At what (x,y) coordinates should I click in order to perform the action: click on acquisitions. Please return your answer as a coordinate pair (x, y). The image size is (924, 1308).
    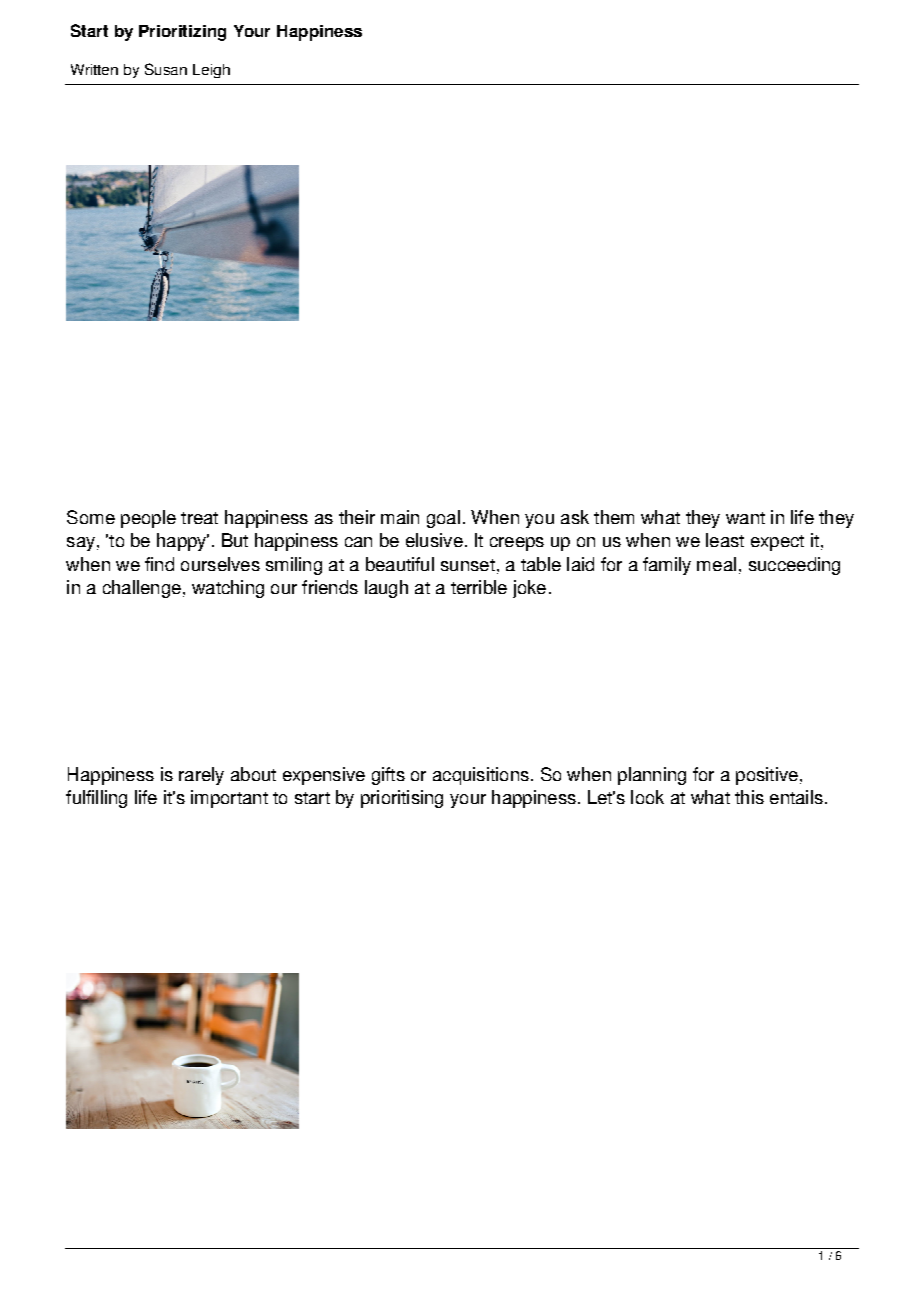
    Looking at the image, I should click on (481, 776).
